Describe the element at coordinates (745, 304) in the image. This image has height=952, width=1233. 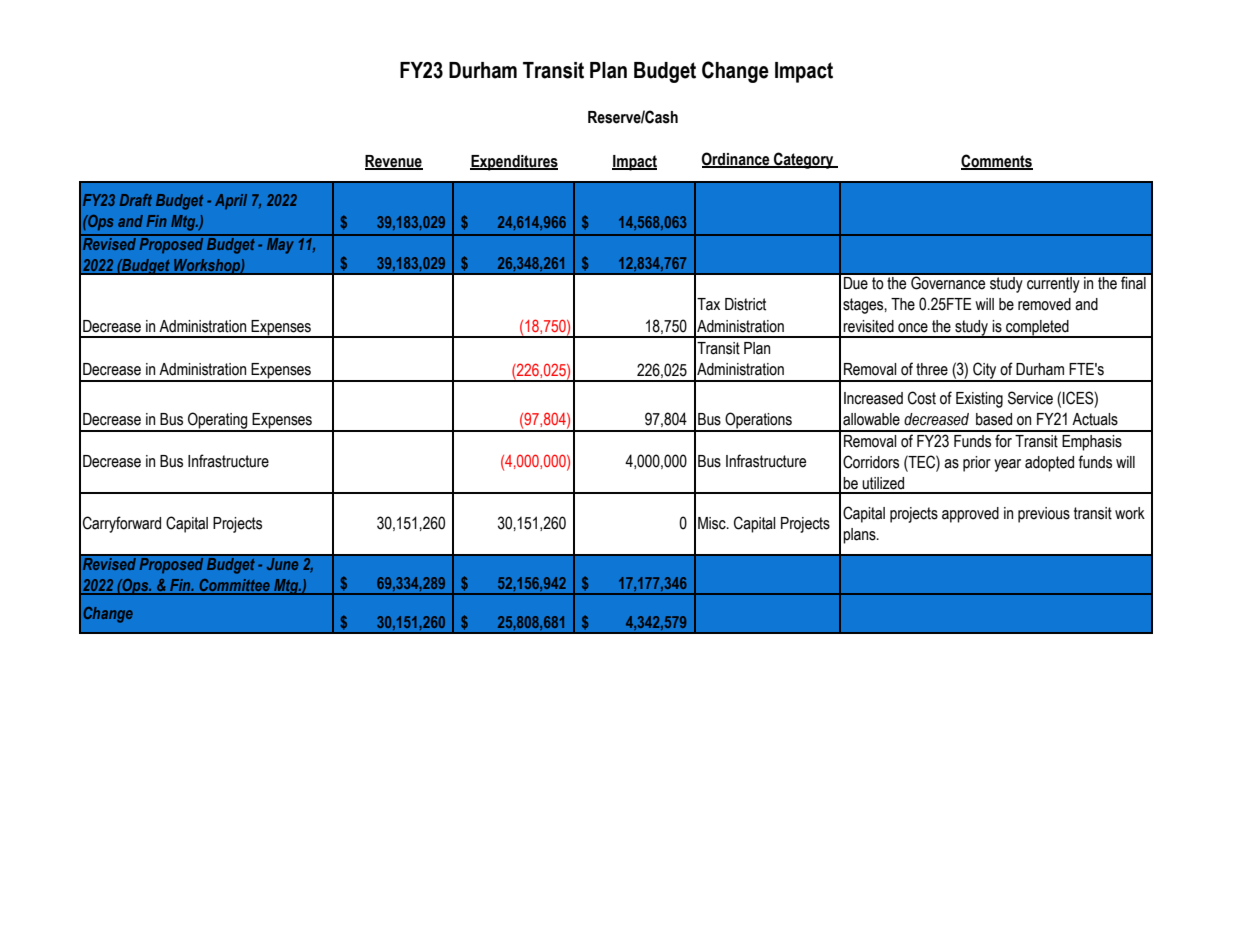
I see `District` at that location.
